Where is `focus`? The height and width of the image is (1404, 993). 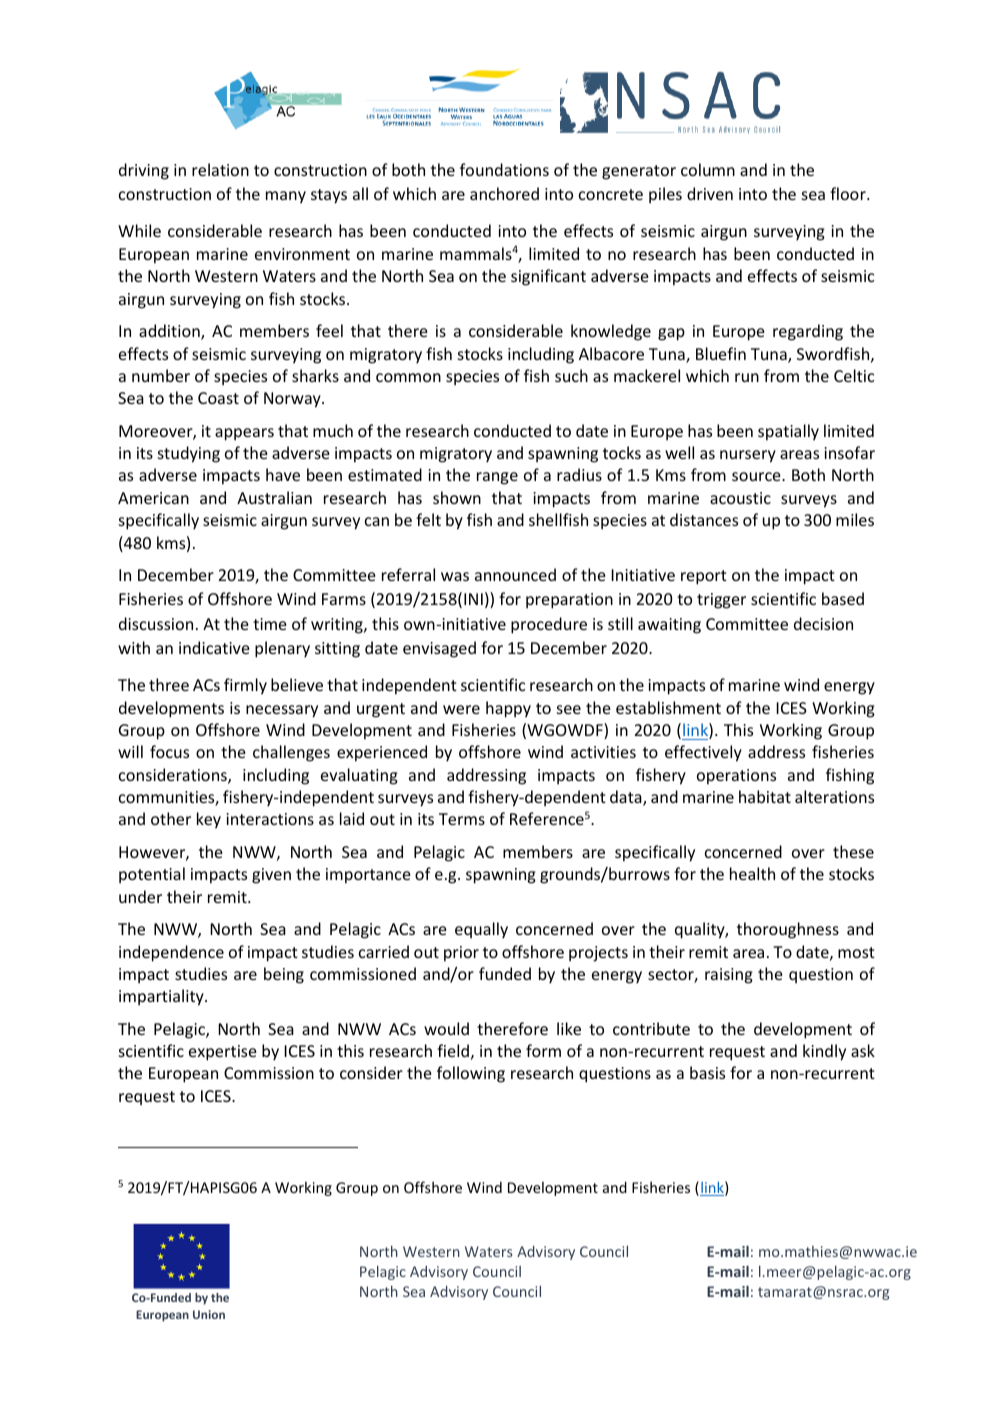
focus is located at coordinates (169, 751).
